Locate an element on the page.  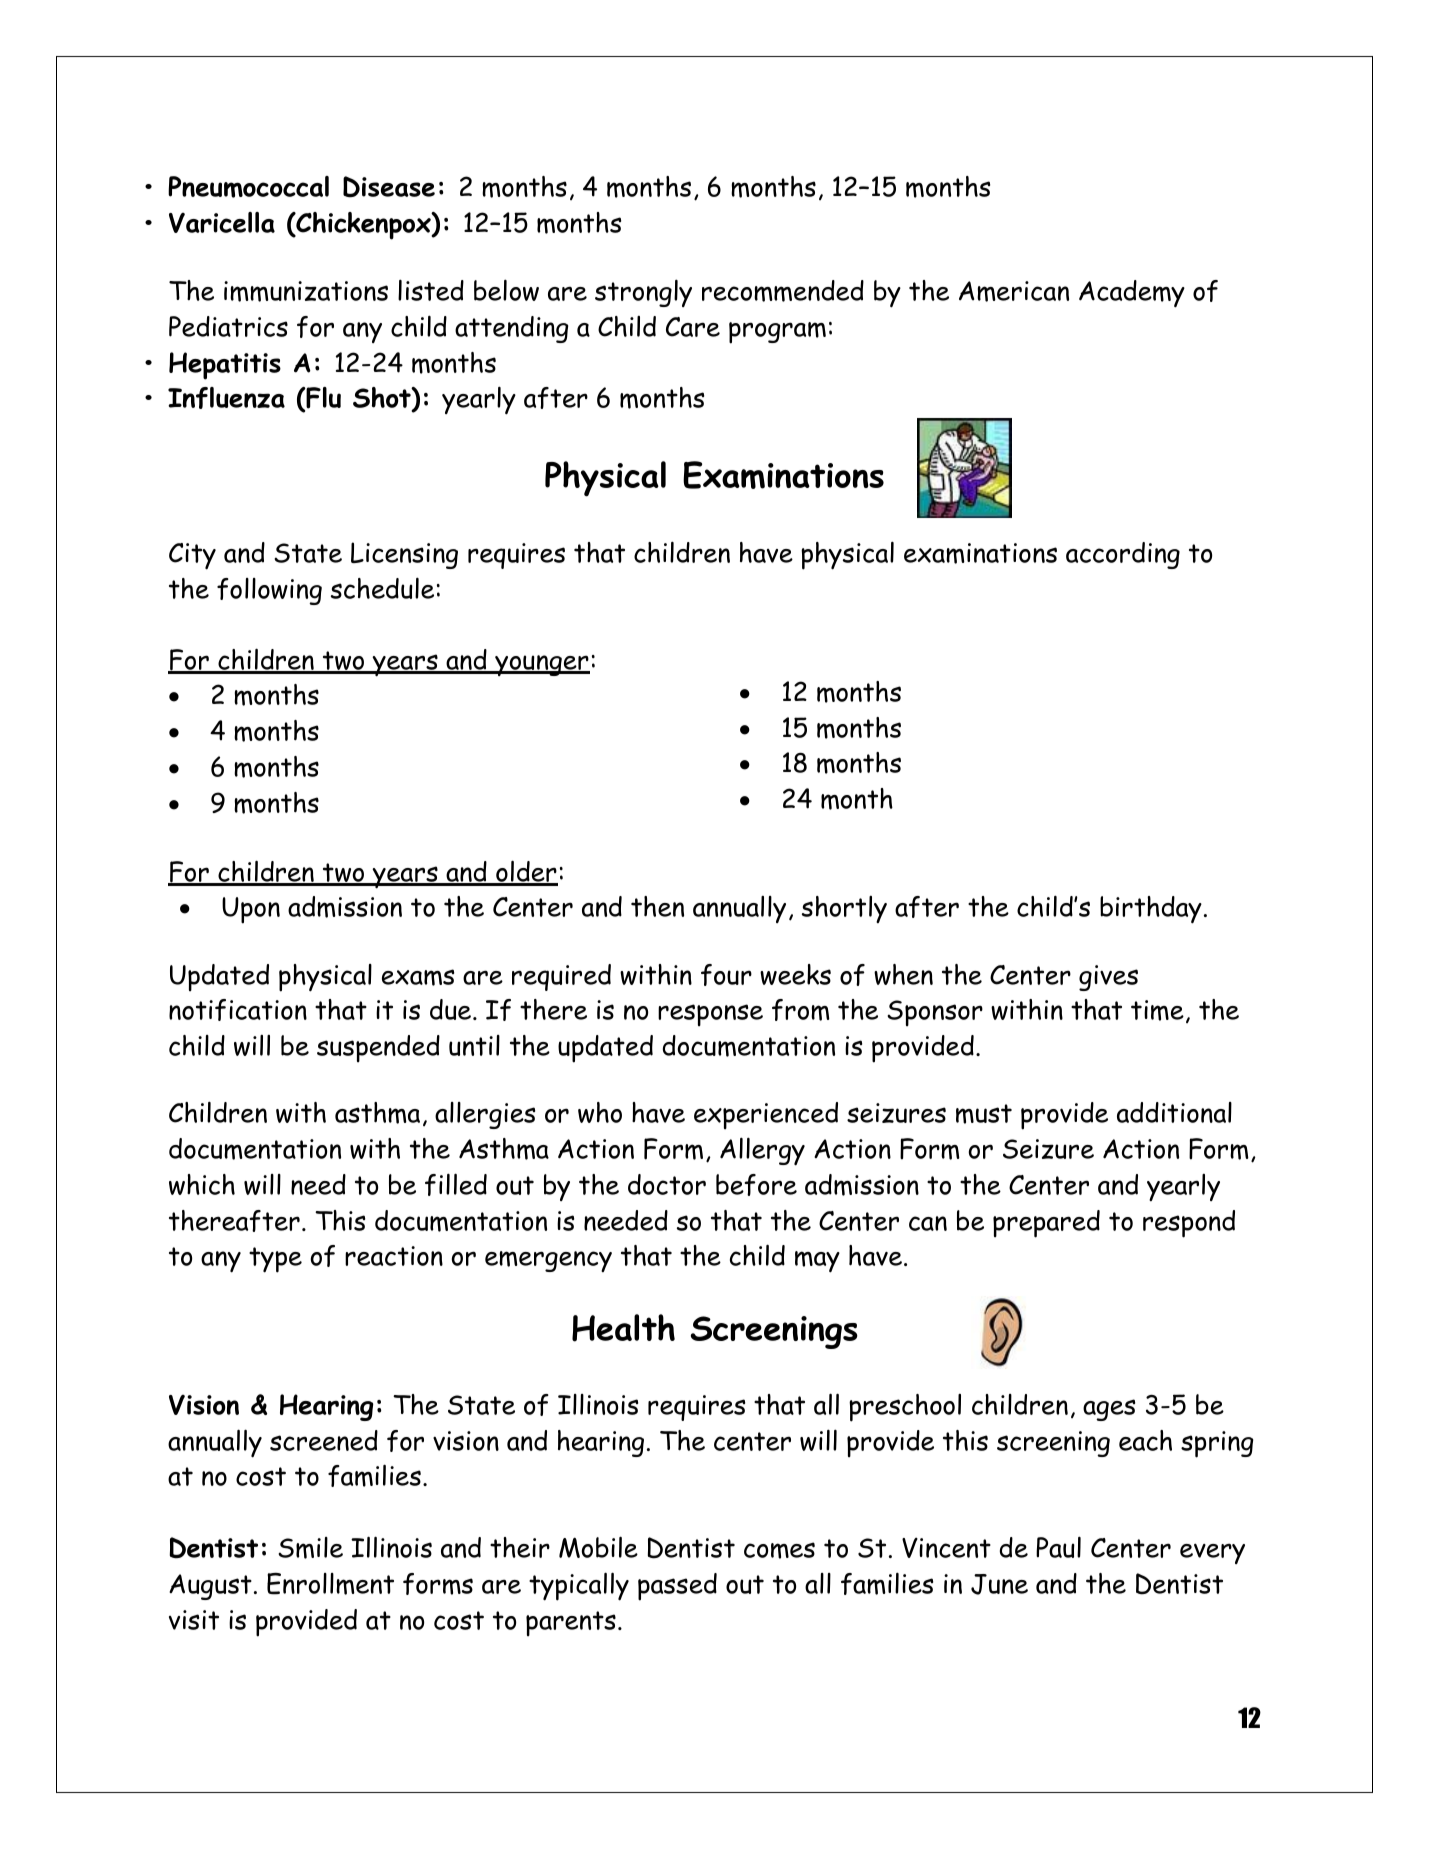
additional is located at coordinates (1174, 1112).
